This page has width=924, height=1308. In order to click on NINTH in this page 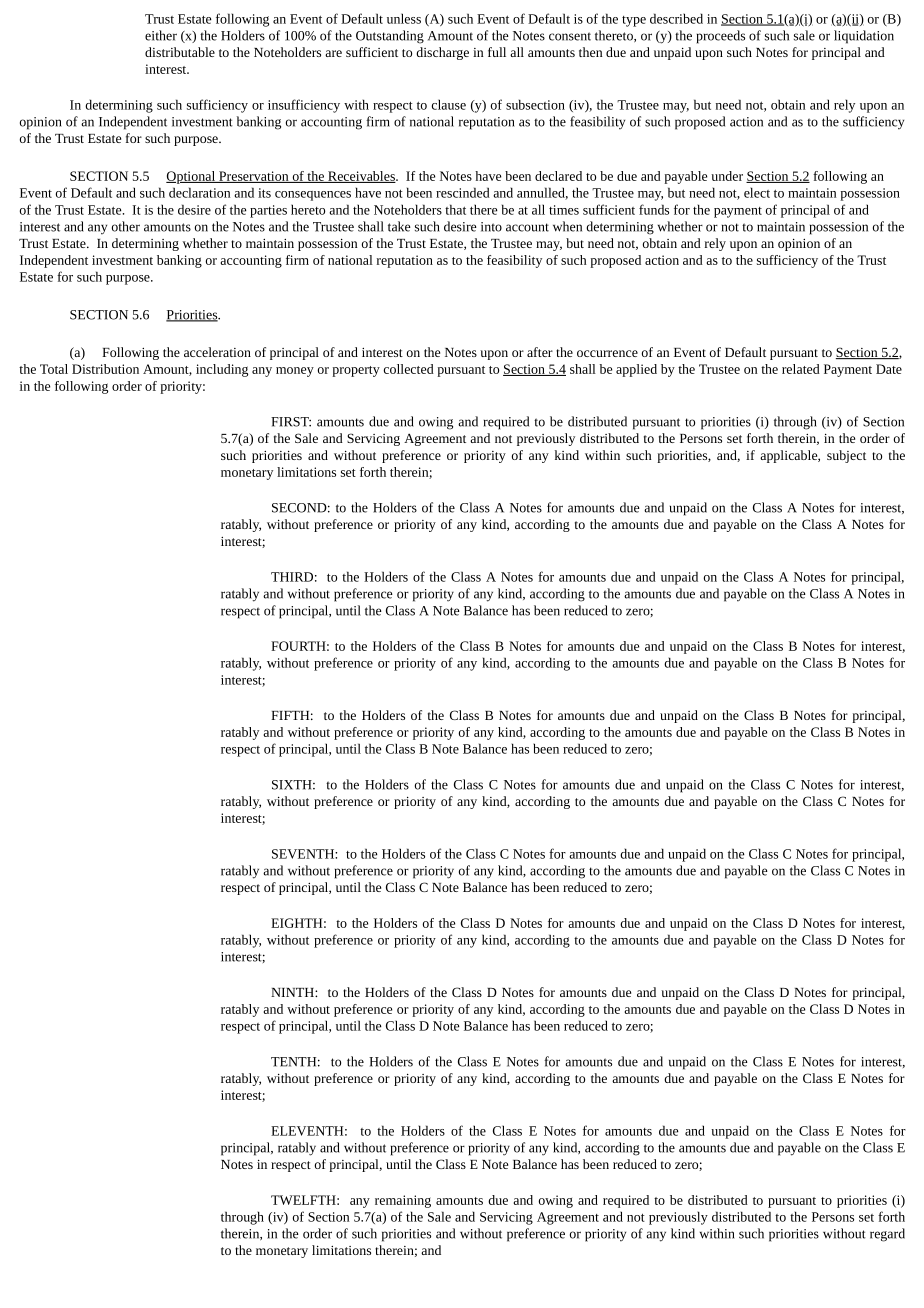, I will do `click(293, 992)`.
